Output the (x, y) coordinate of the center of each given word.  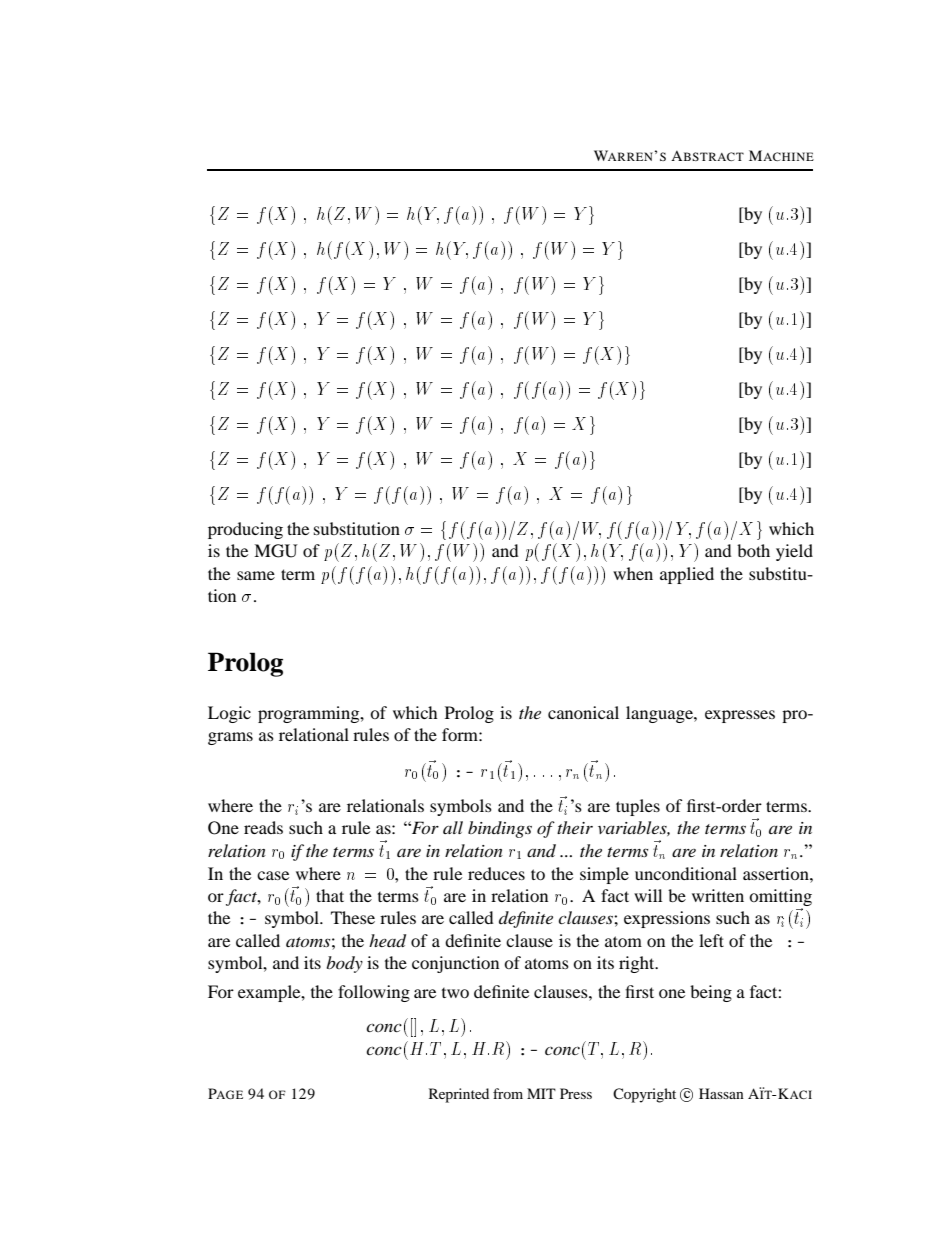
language (660, 714)
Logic (229, 714)
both (753, 550)
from (508, 1093)
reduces (496, 873)
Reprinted (459, 1095)
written (718, 895)
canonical (583, 712)
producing (245, 530)
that (330, 895)
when (633, 573)
